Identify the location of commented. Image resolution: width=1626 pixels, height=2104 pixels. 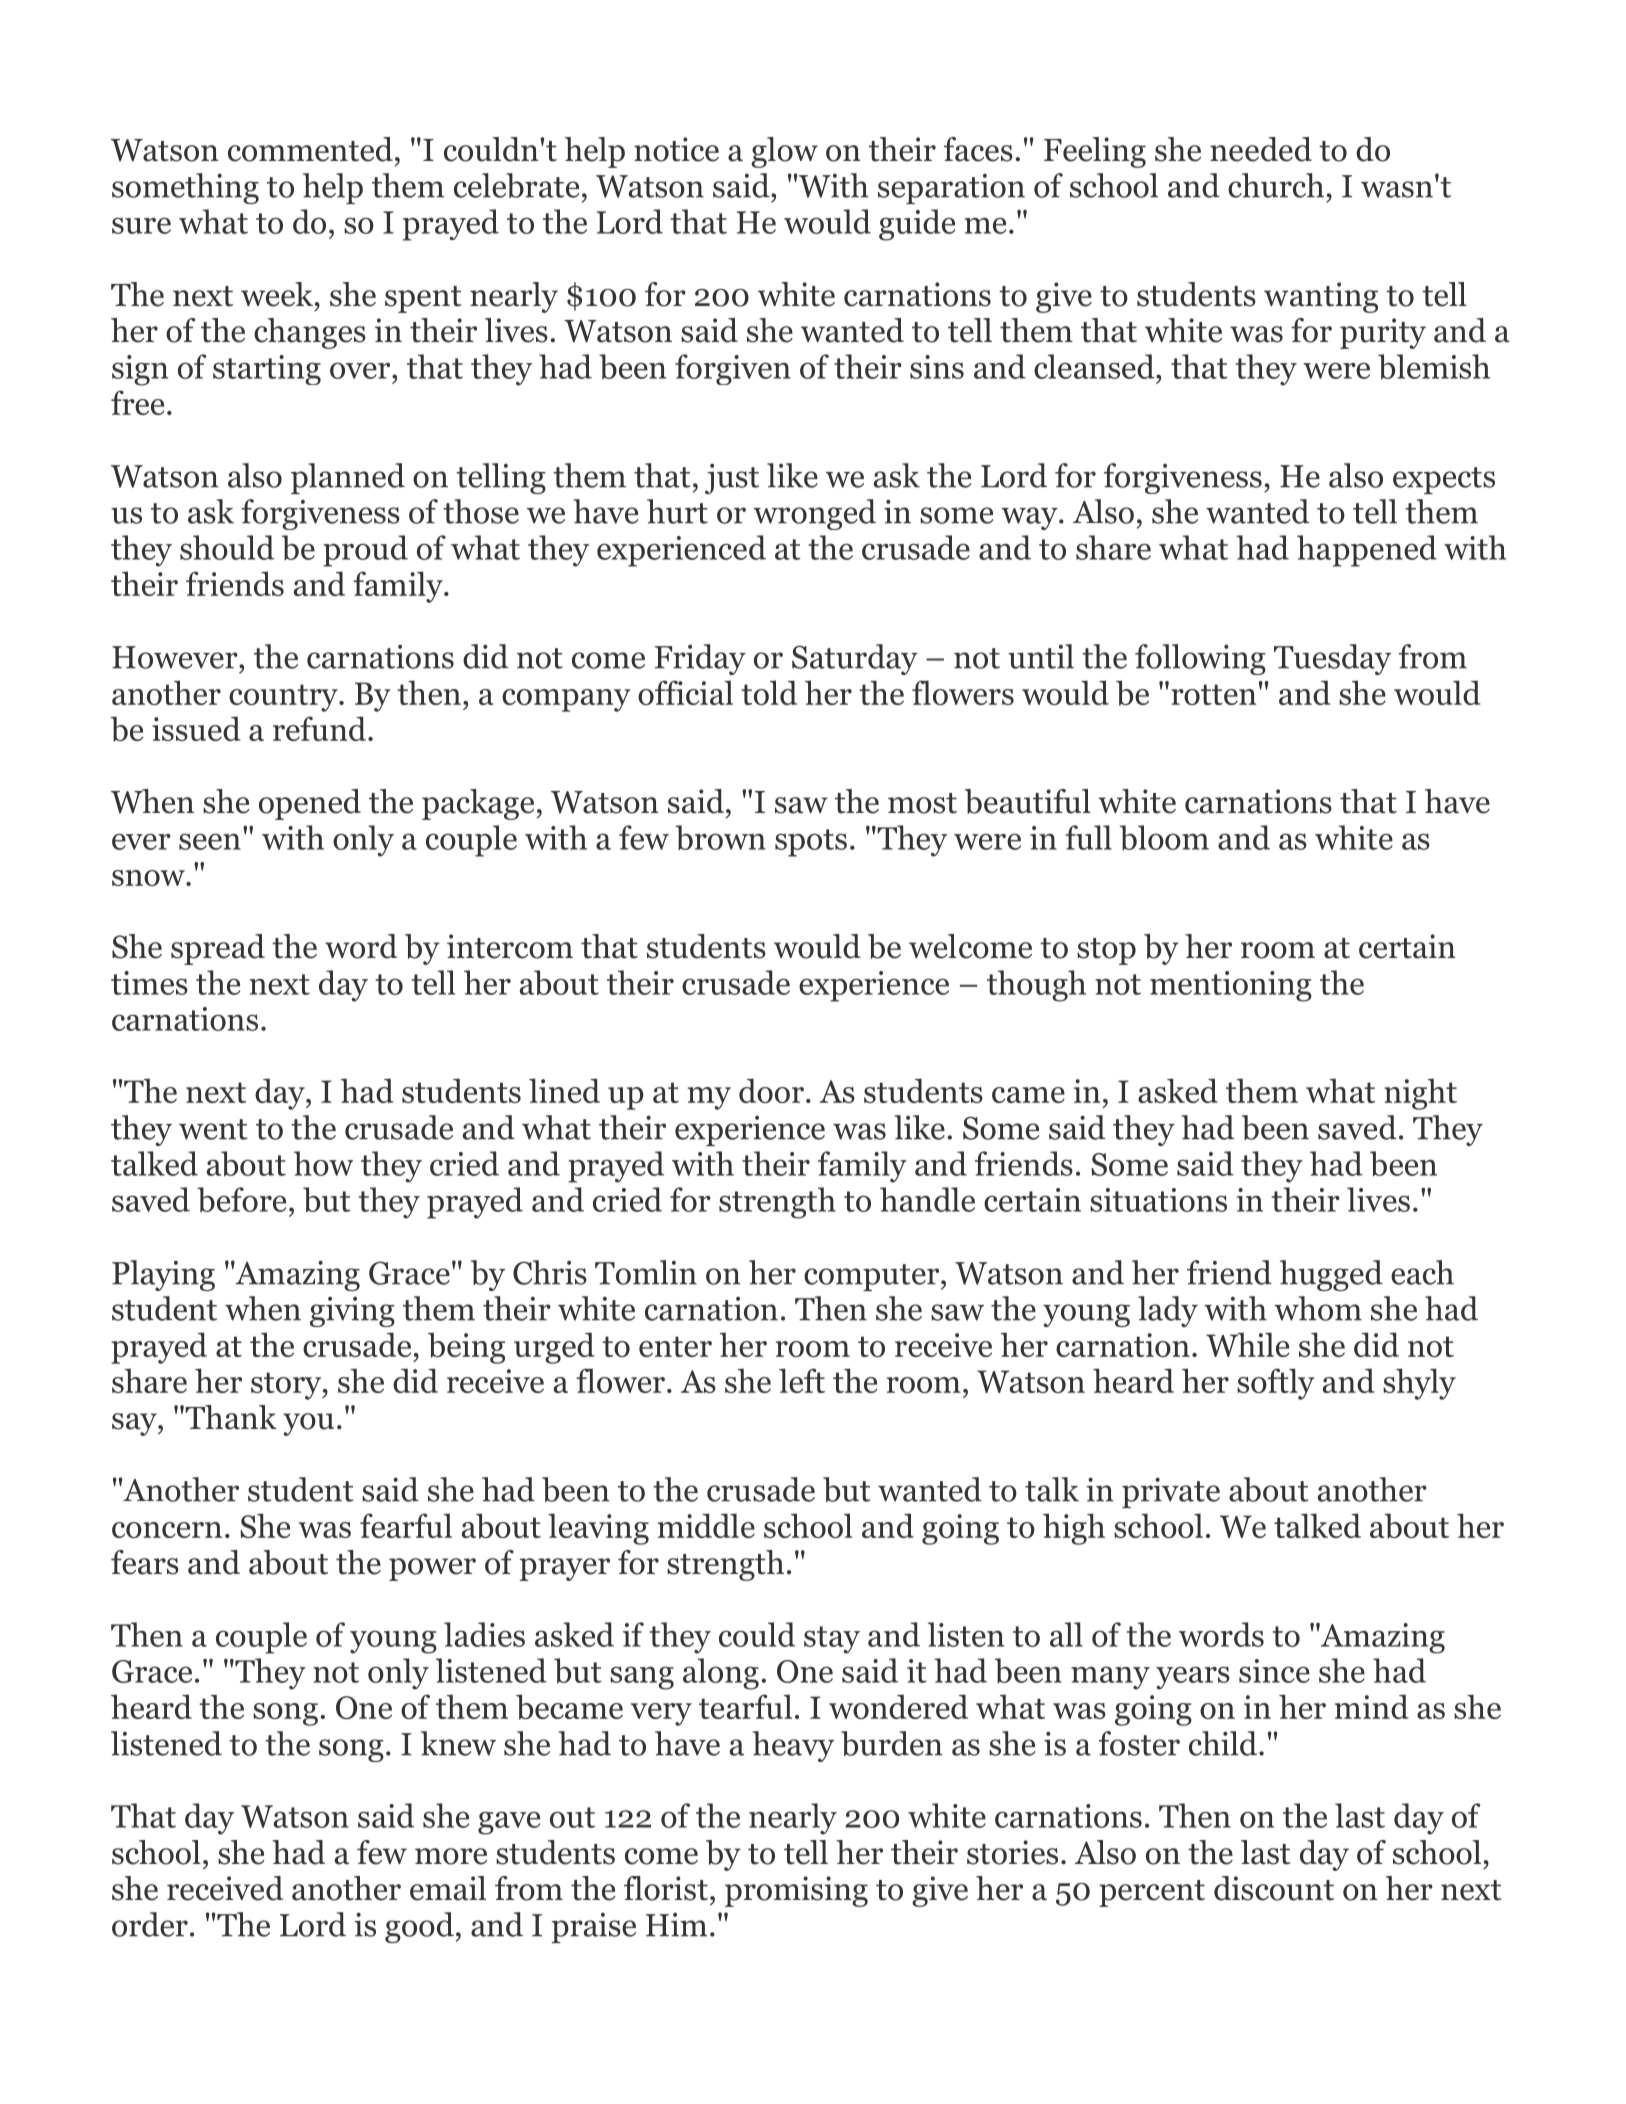
(310, 149).
